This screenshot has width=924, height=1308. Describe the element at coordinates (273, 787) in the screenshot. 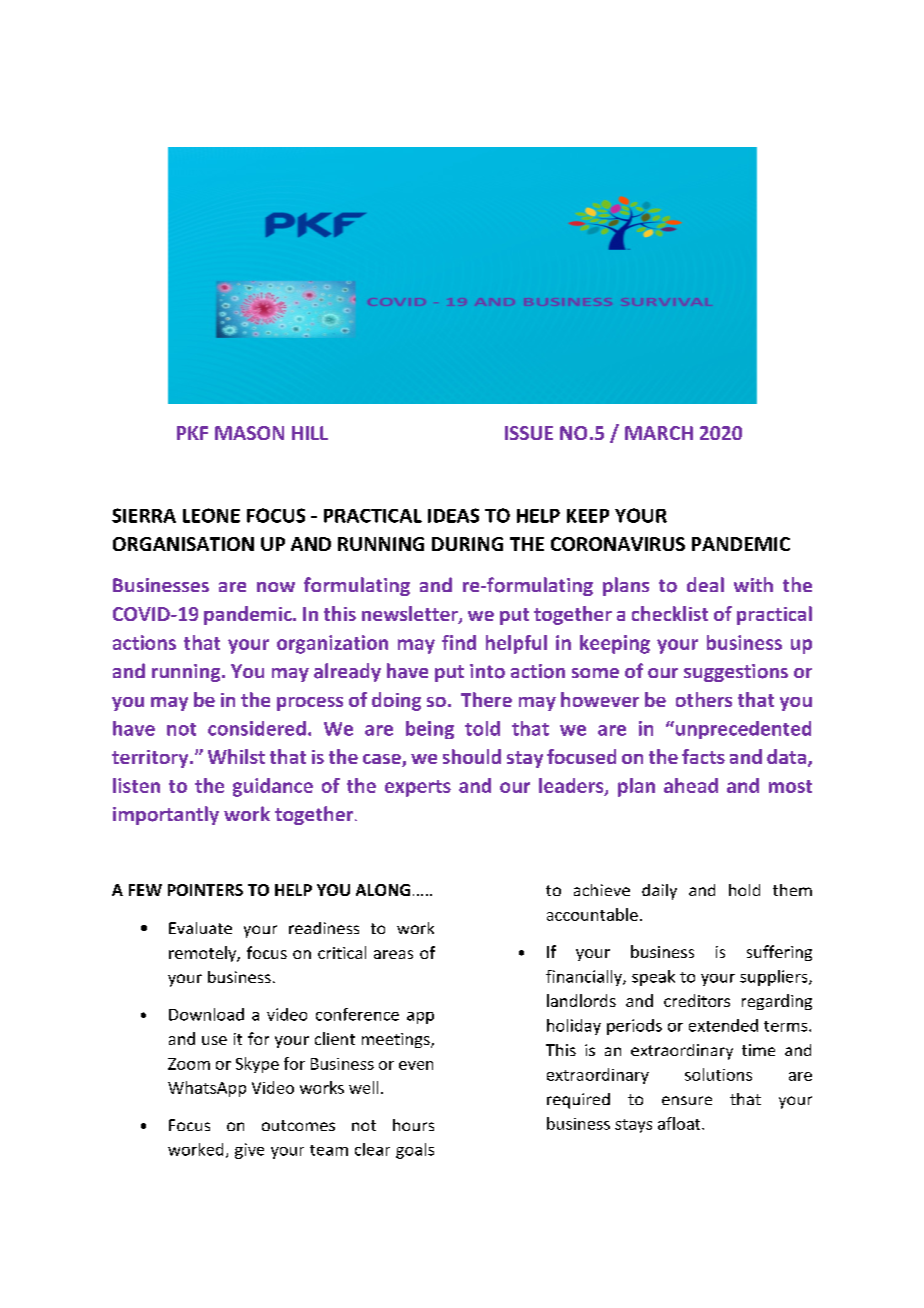

I see `guidance` at that location.
